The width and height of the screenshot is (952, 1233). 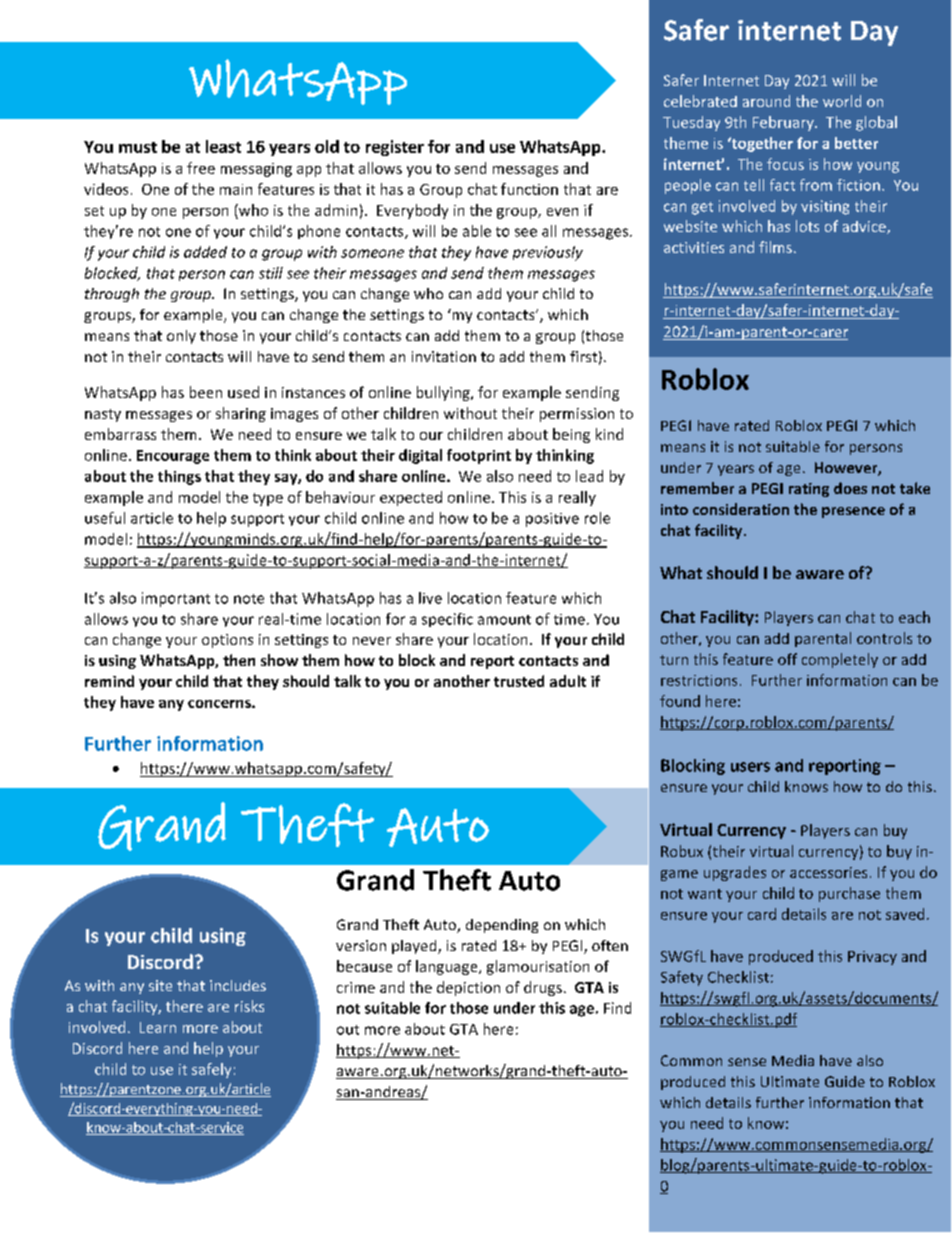 What do you see at coordinates (543, 988) in the screenshot?
I see `drugs` at bounding box center [543, 988].
